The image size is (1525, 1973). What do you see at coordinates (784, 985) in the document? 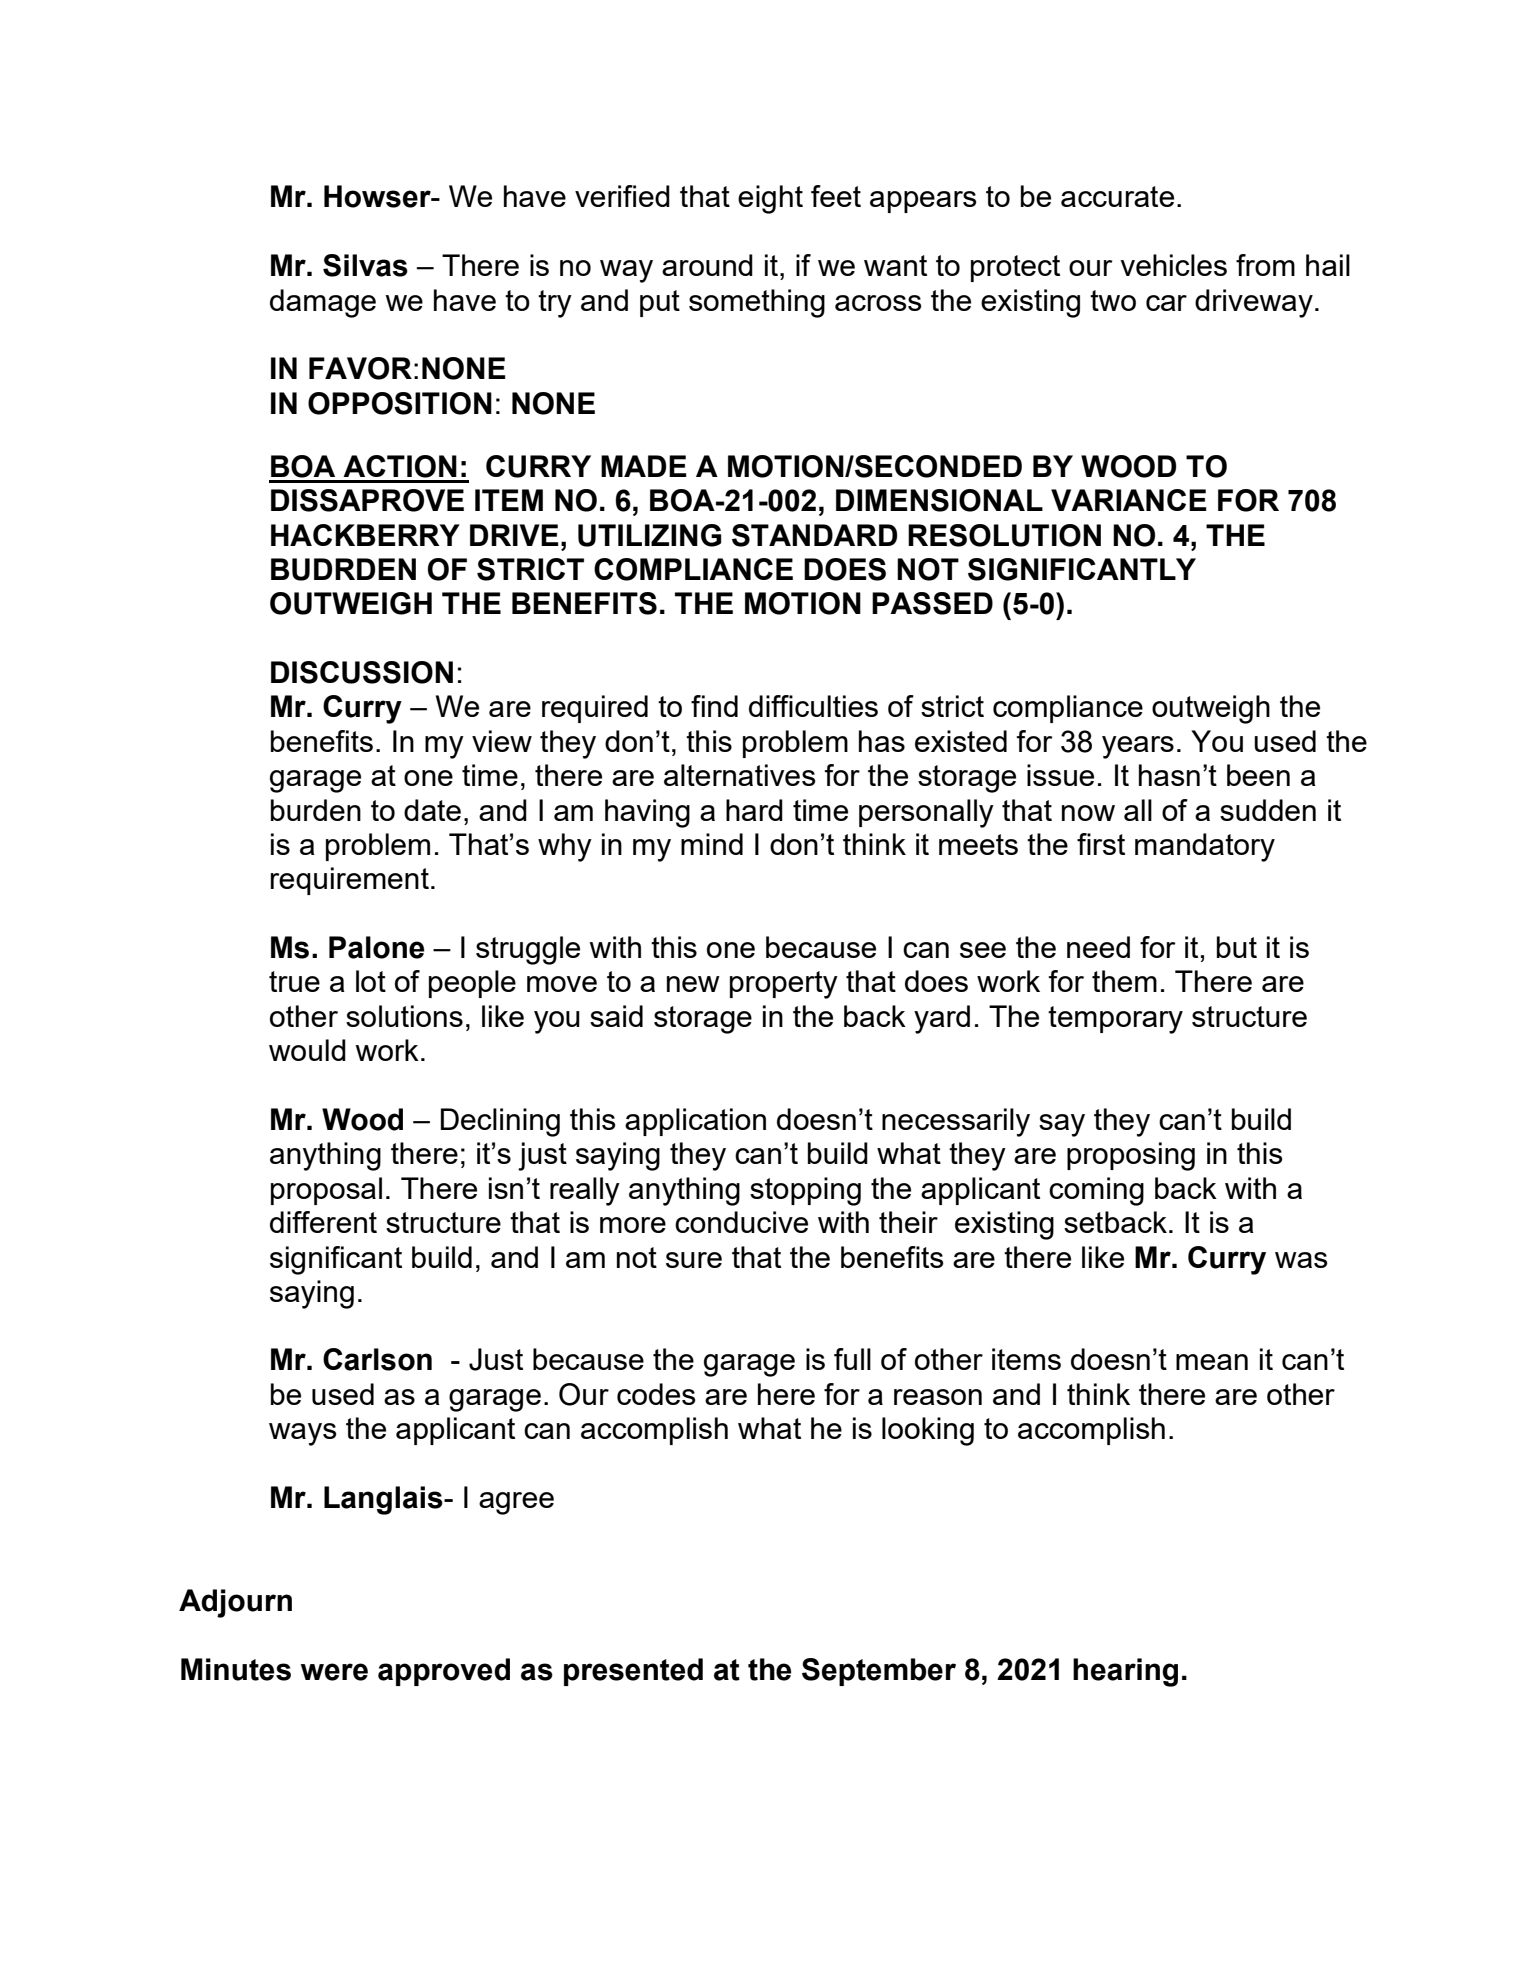
I see `property` at bounding box center [784, 985].
